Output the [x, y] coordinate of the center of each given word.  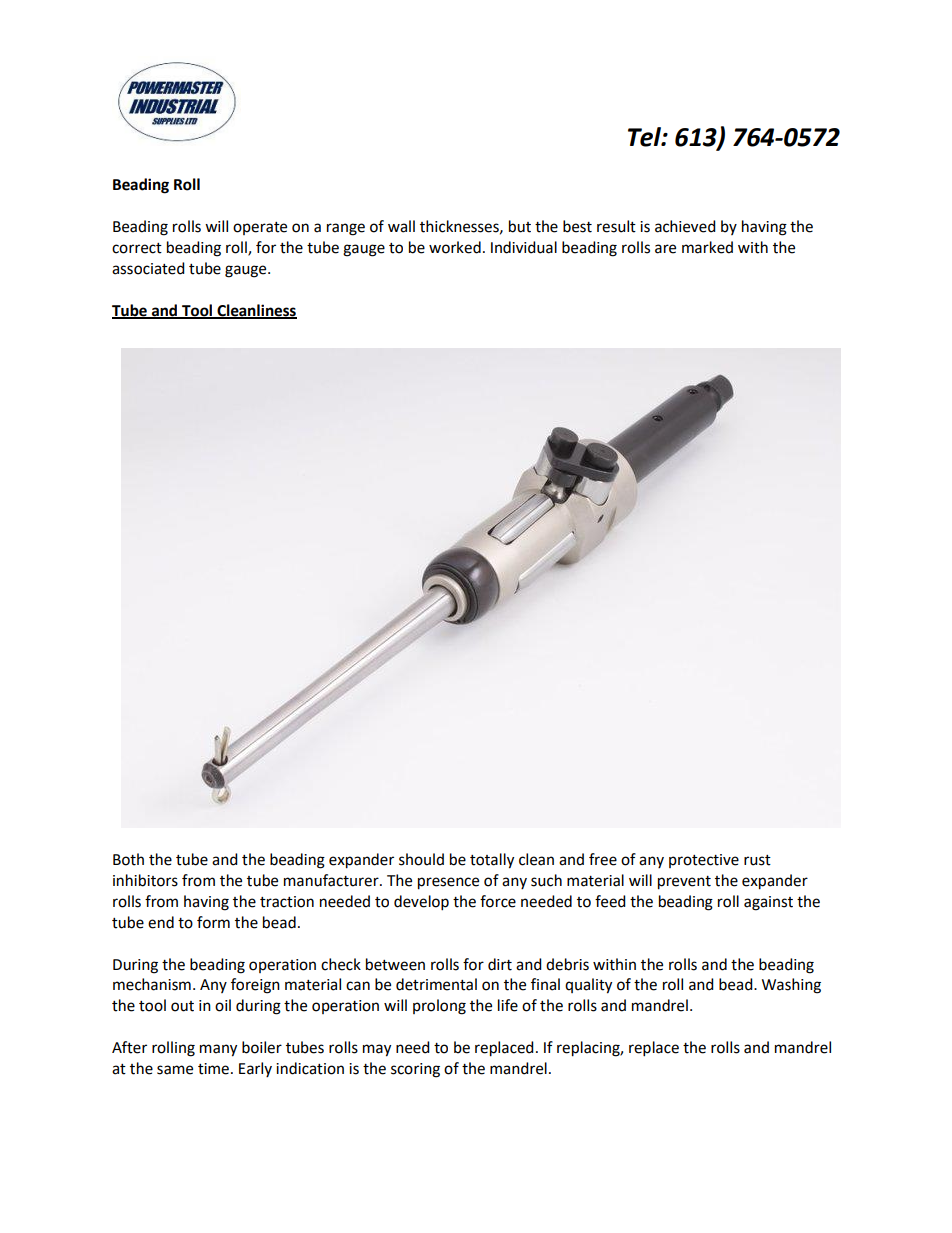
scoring [415, 1070]
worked [455, 247]
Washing [791, 986]
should [421, 859]
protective [704, 861]
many [218, 1050]
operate [260, 228]
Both [128, 859]
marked [707, 247]
